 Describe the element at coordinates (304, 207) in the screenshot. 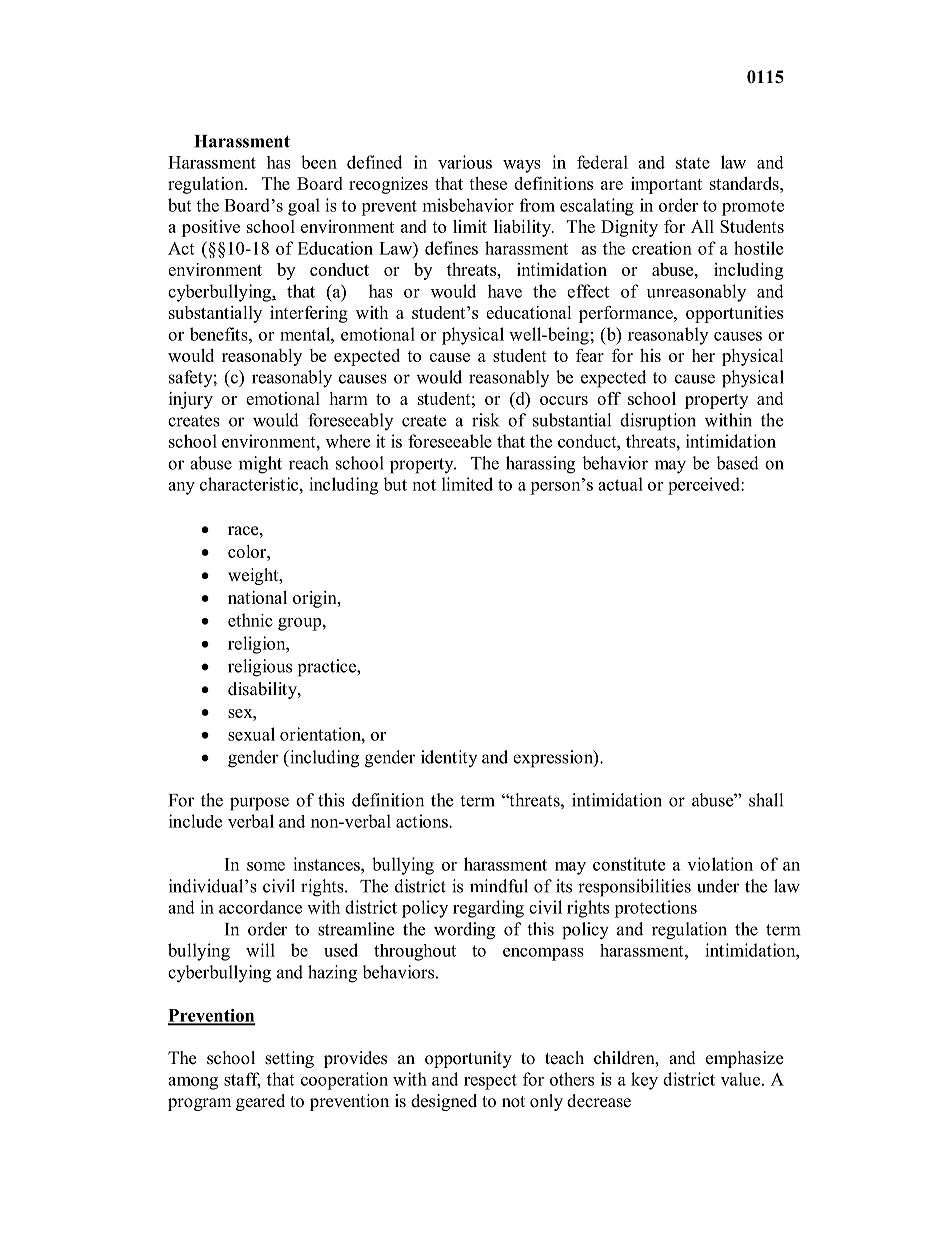

I see `goal` at that location.
